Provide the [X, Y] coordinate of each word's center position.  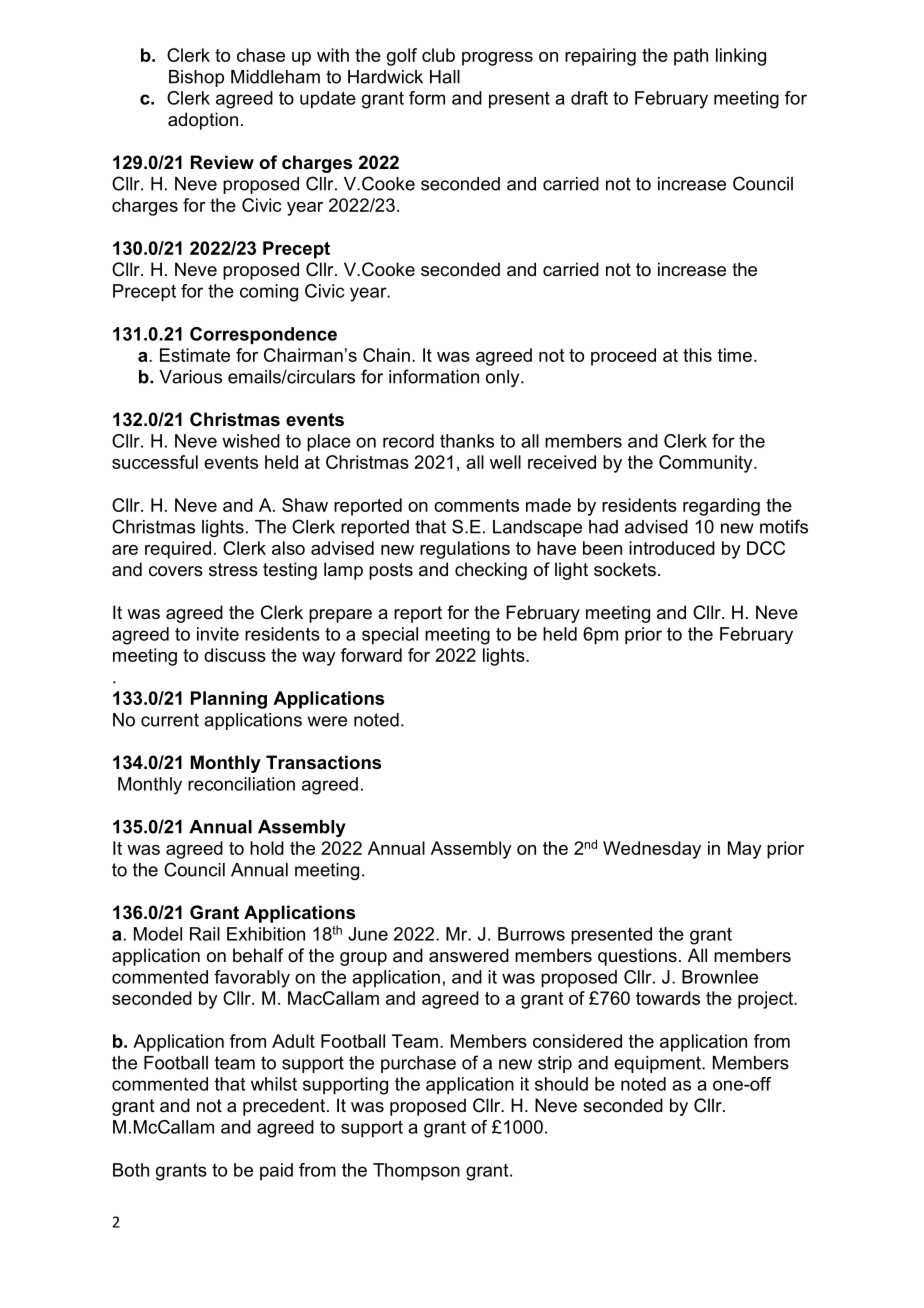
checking [491, 571]
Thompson [416, 1172]
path [691, 57]
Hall [445, 77]
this [697, 355]
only [504, 378]
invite [218, 634]
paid [276, 1171]
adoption [203, 121]
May [745, 850]
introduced [672, 548]
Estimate [195, 355]
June [368, 934]
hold [267, 848]
